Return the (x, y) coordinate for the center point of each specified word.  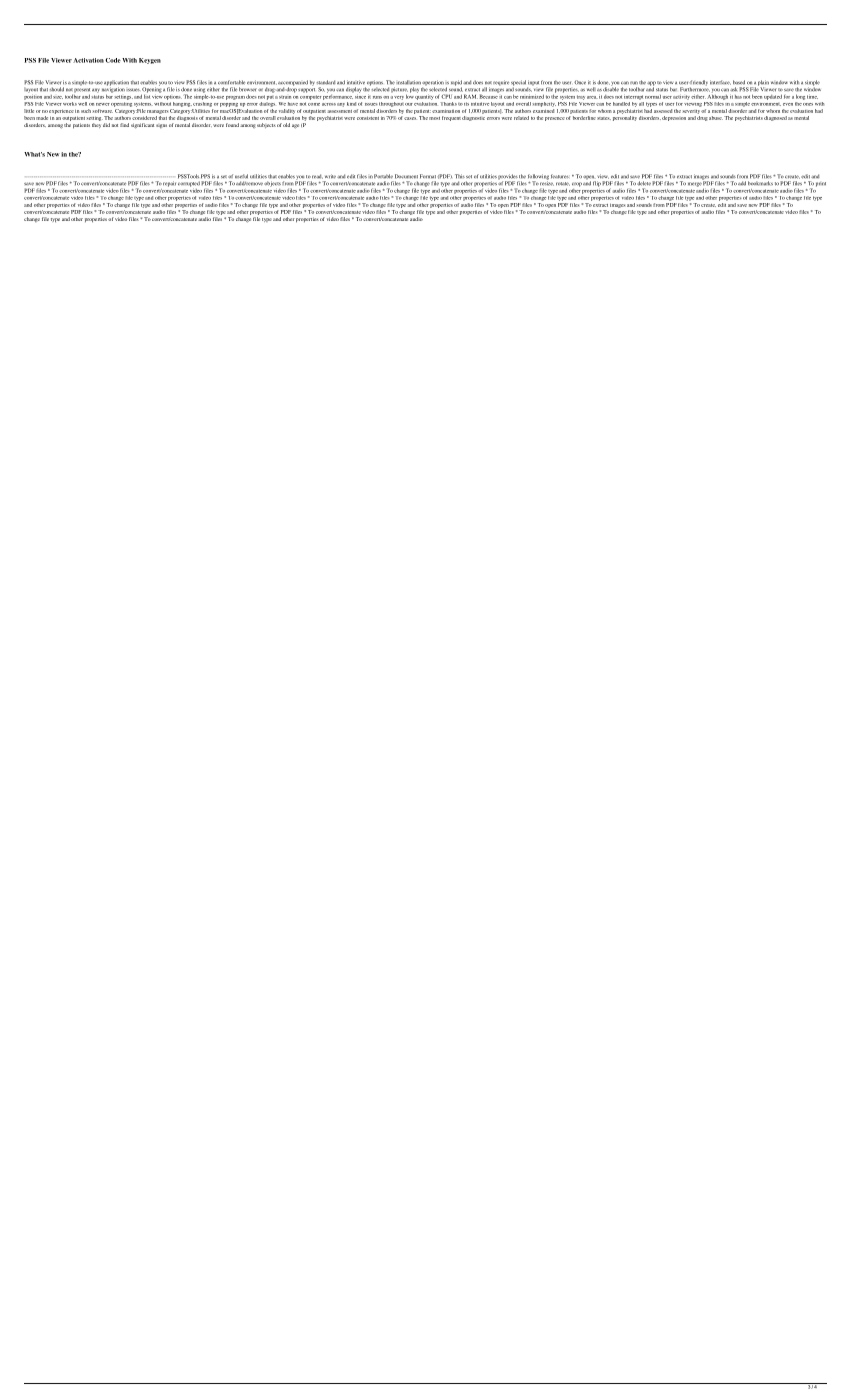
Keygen (150, 61)
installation (408, 82)
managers (157, 112)
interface (720, 82)
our (409, 104)
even (788, 104)
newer (103, 104)
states (604, 118)
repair (169, 184)
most (434, 118)
